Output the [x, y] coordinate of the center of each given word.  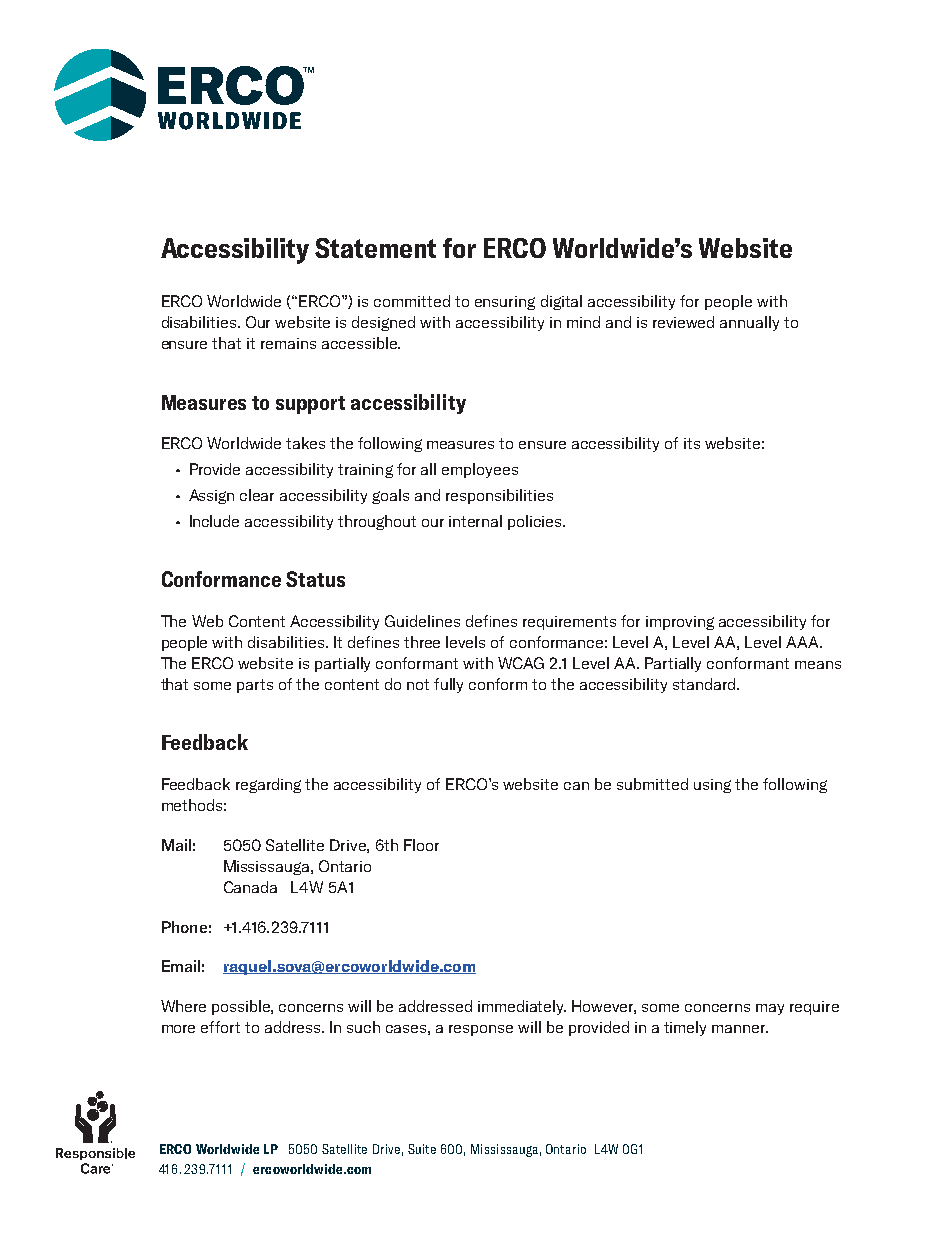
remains [288, 343]
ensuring [505, 303]
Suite [422, 1149]
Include [214, 521]
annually [749, 323]
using [712, 786]
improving [680, 623]
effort [220, 1027]
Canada [250, 887]
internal [475, 521]
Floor [421, 845]
